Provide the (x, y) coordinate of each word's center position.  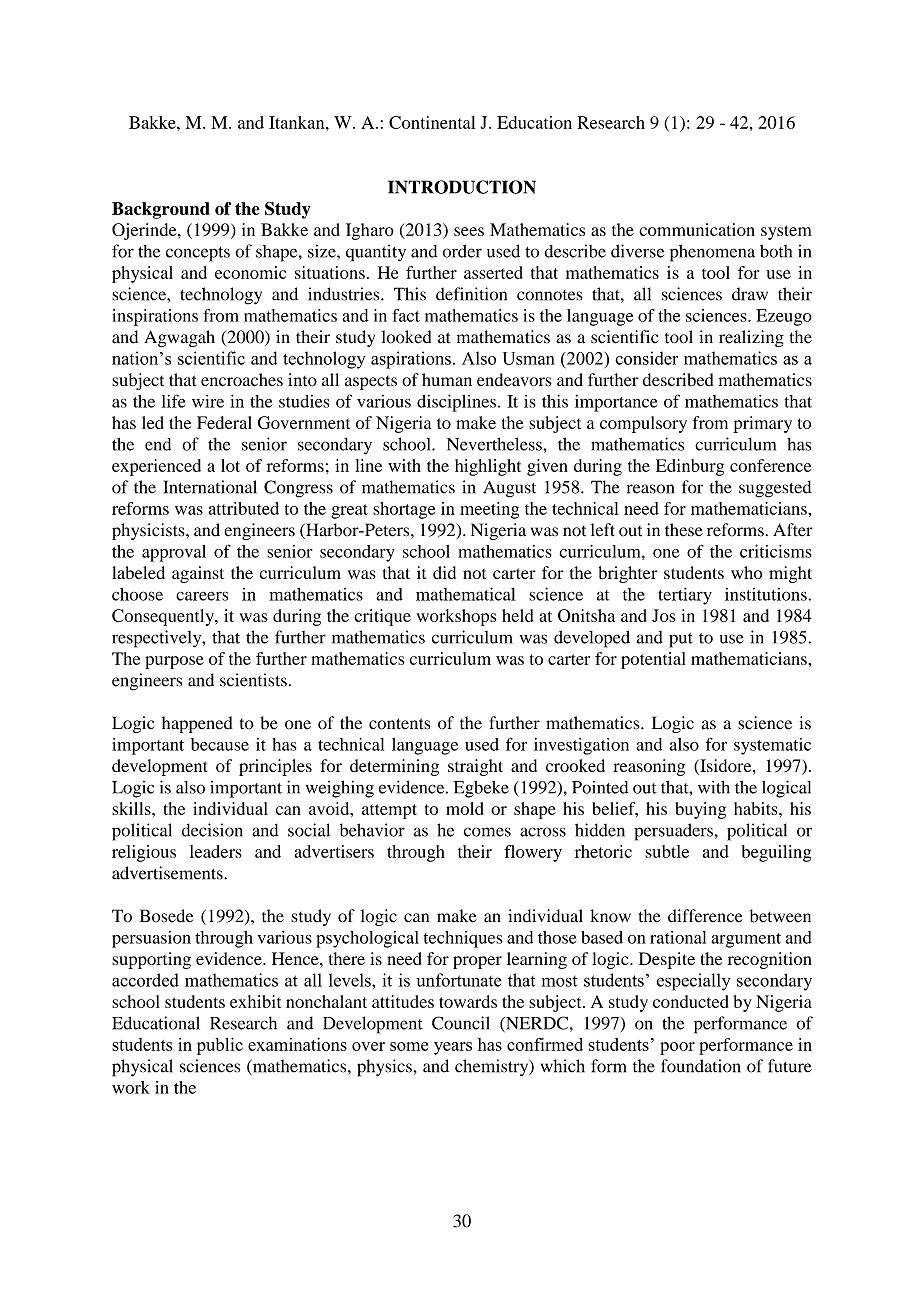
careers (202, 596)
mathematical (466, 594)
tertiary (685, 596)
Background (161, 210)
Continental (432, 122)
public (220, 1046)
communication (697, 229)
